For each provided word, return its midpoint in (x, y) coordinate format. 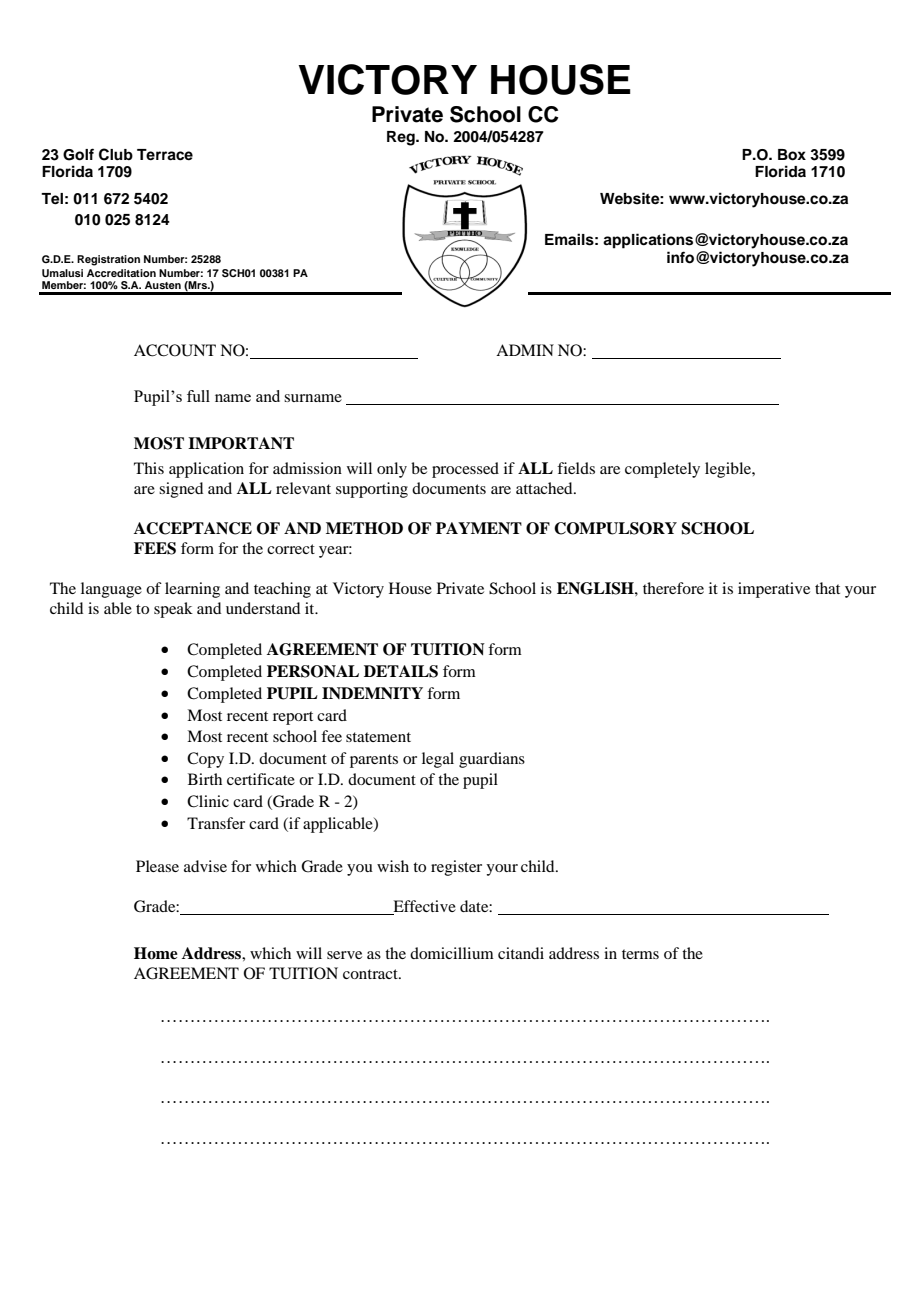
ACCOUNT (175, 350)
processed (465, 470)
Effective (423, 907)
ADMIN (525, 350)
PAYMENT (479, 528)
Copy (205, 760)
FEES (155, 548)
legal (438, 760)
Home (156, 953)
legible (729, 470)
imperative (774, 590)
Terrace (165, 155)
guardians (492, 760)
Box (792, 155)
